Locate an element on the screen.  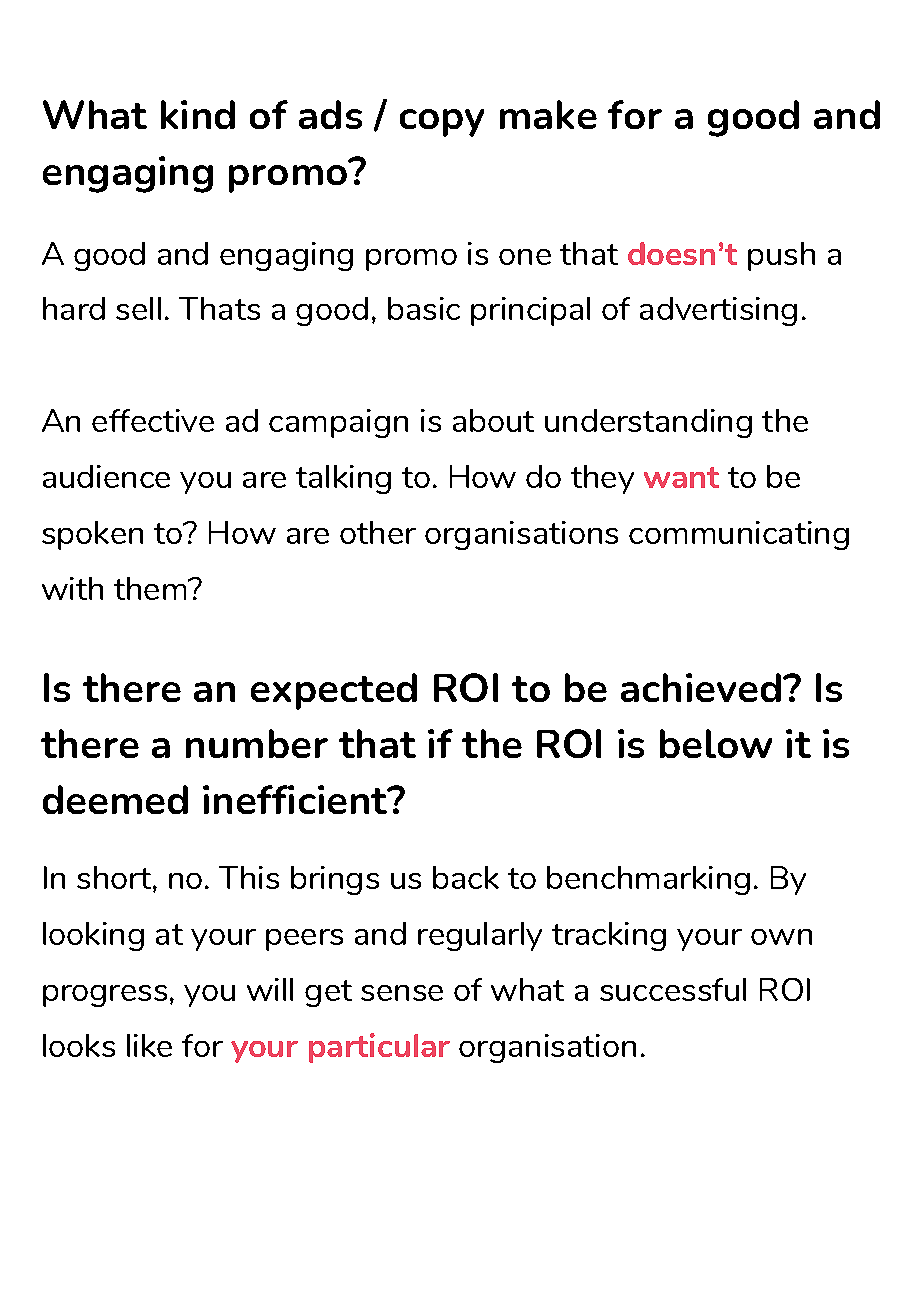
expected is located at coordinates (334, 691).
